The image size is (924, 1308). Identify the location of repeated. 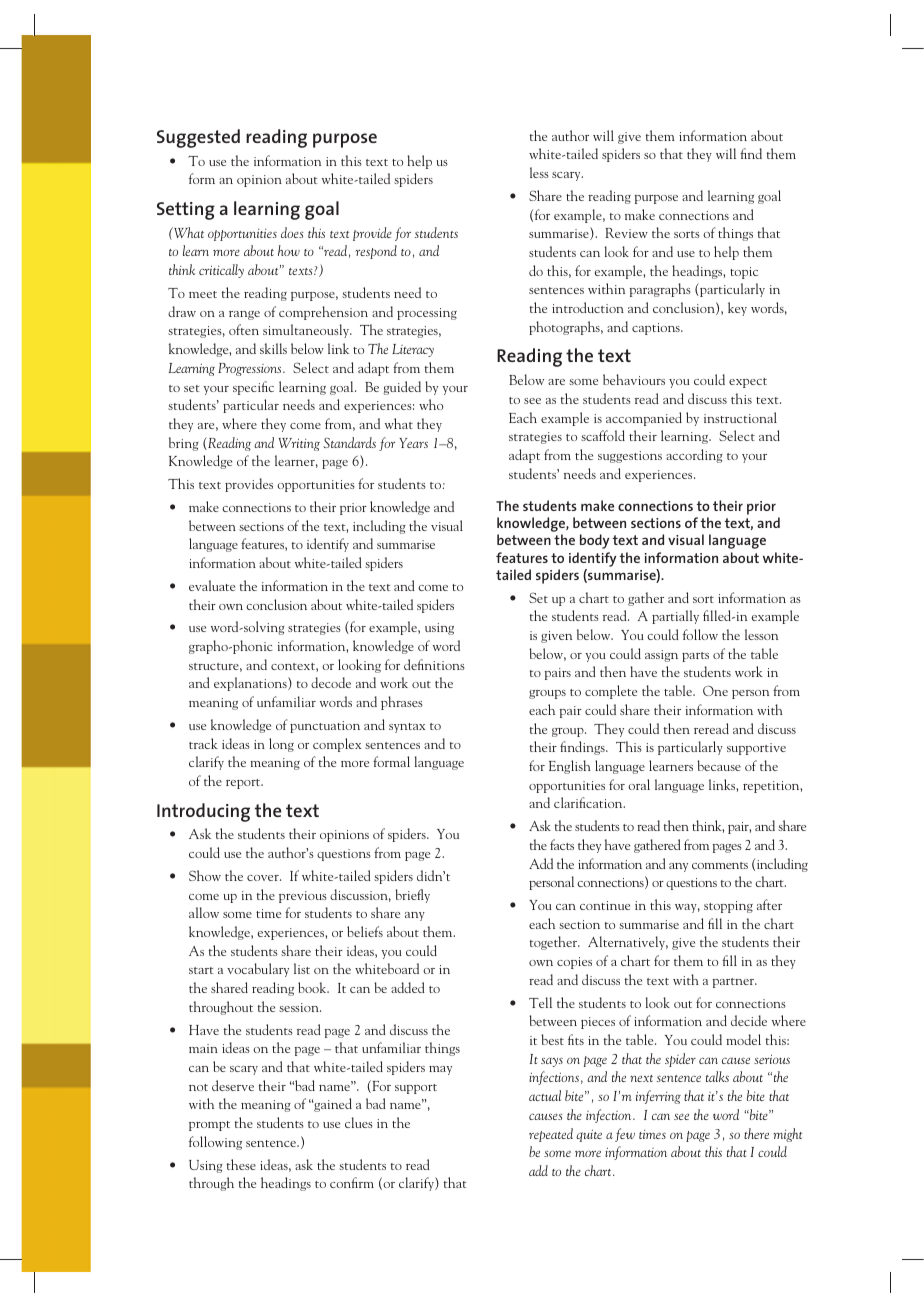
(551, 1135).
